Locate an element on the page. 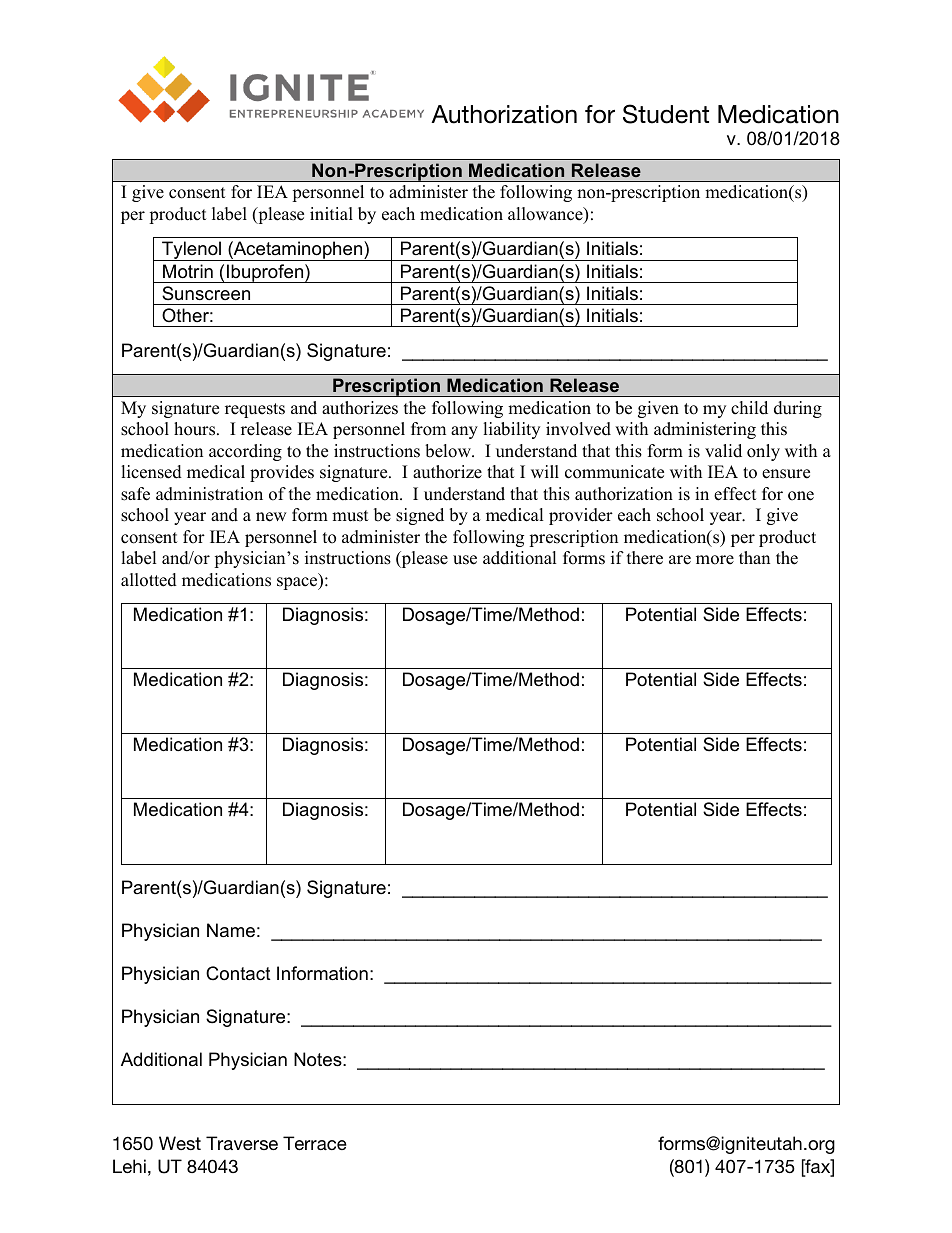 The height and width of the document is (1233, 952). child is located at coordinates (749, 408).
